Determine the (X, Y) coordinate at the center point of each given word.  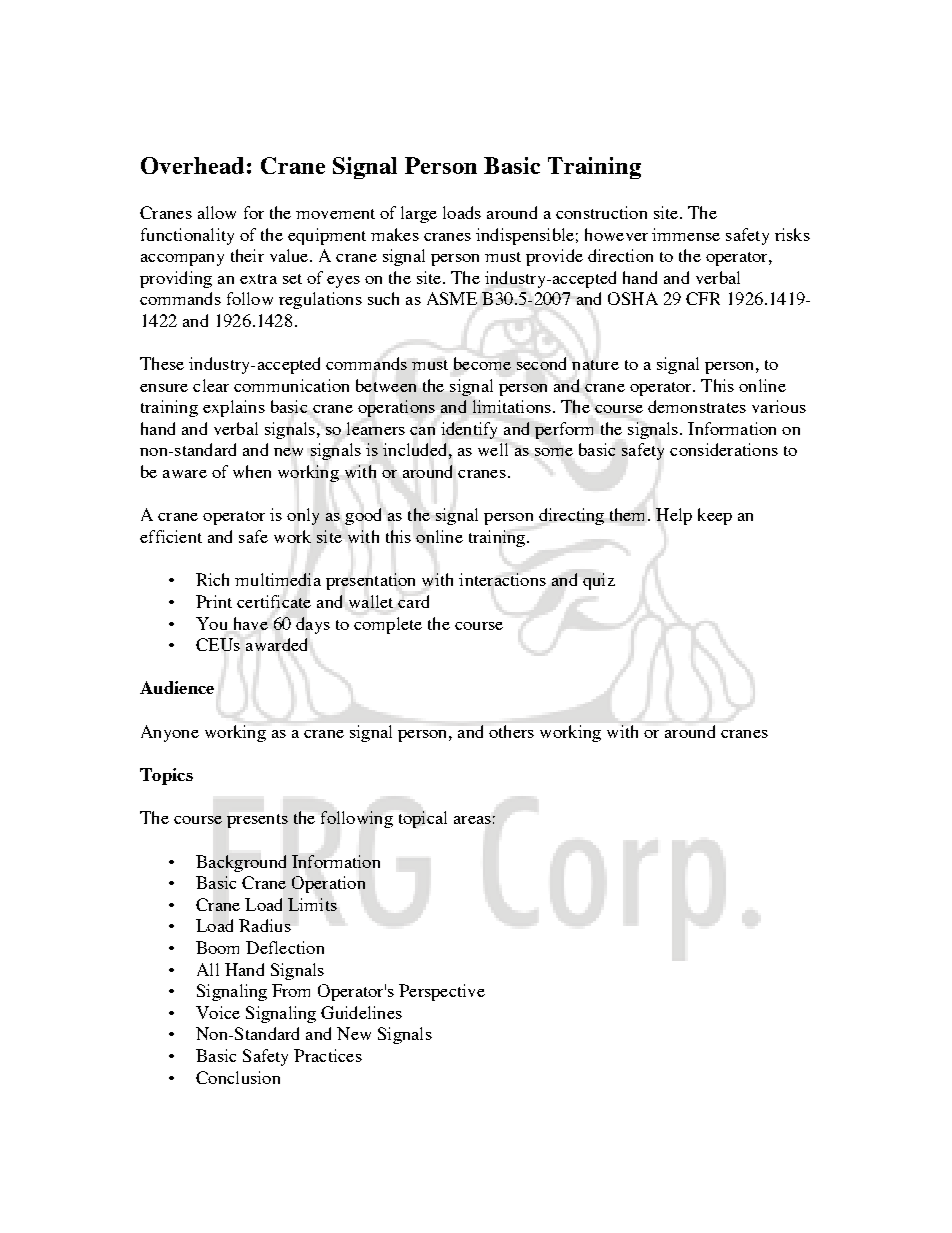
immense (686, 234)
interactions (502, 579)
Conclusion (238, 1077)
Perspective (442, 992)
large (419, 214)
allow (217, 212)
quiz (599, 581)
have (251, 623)
